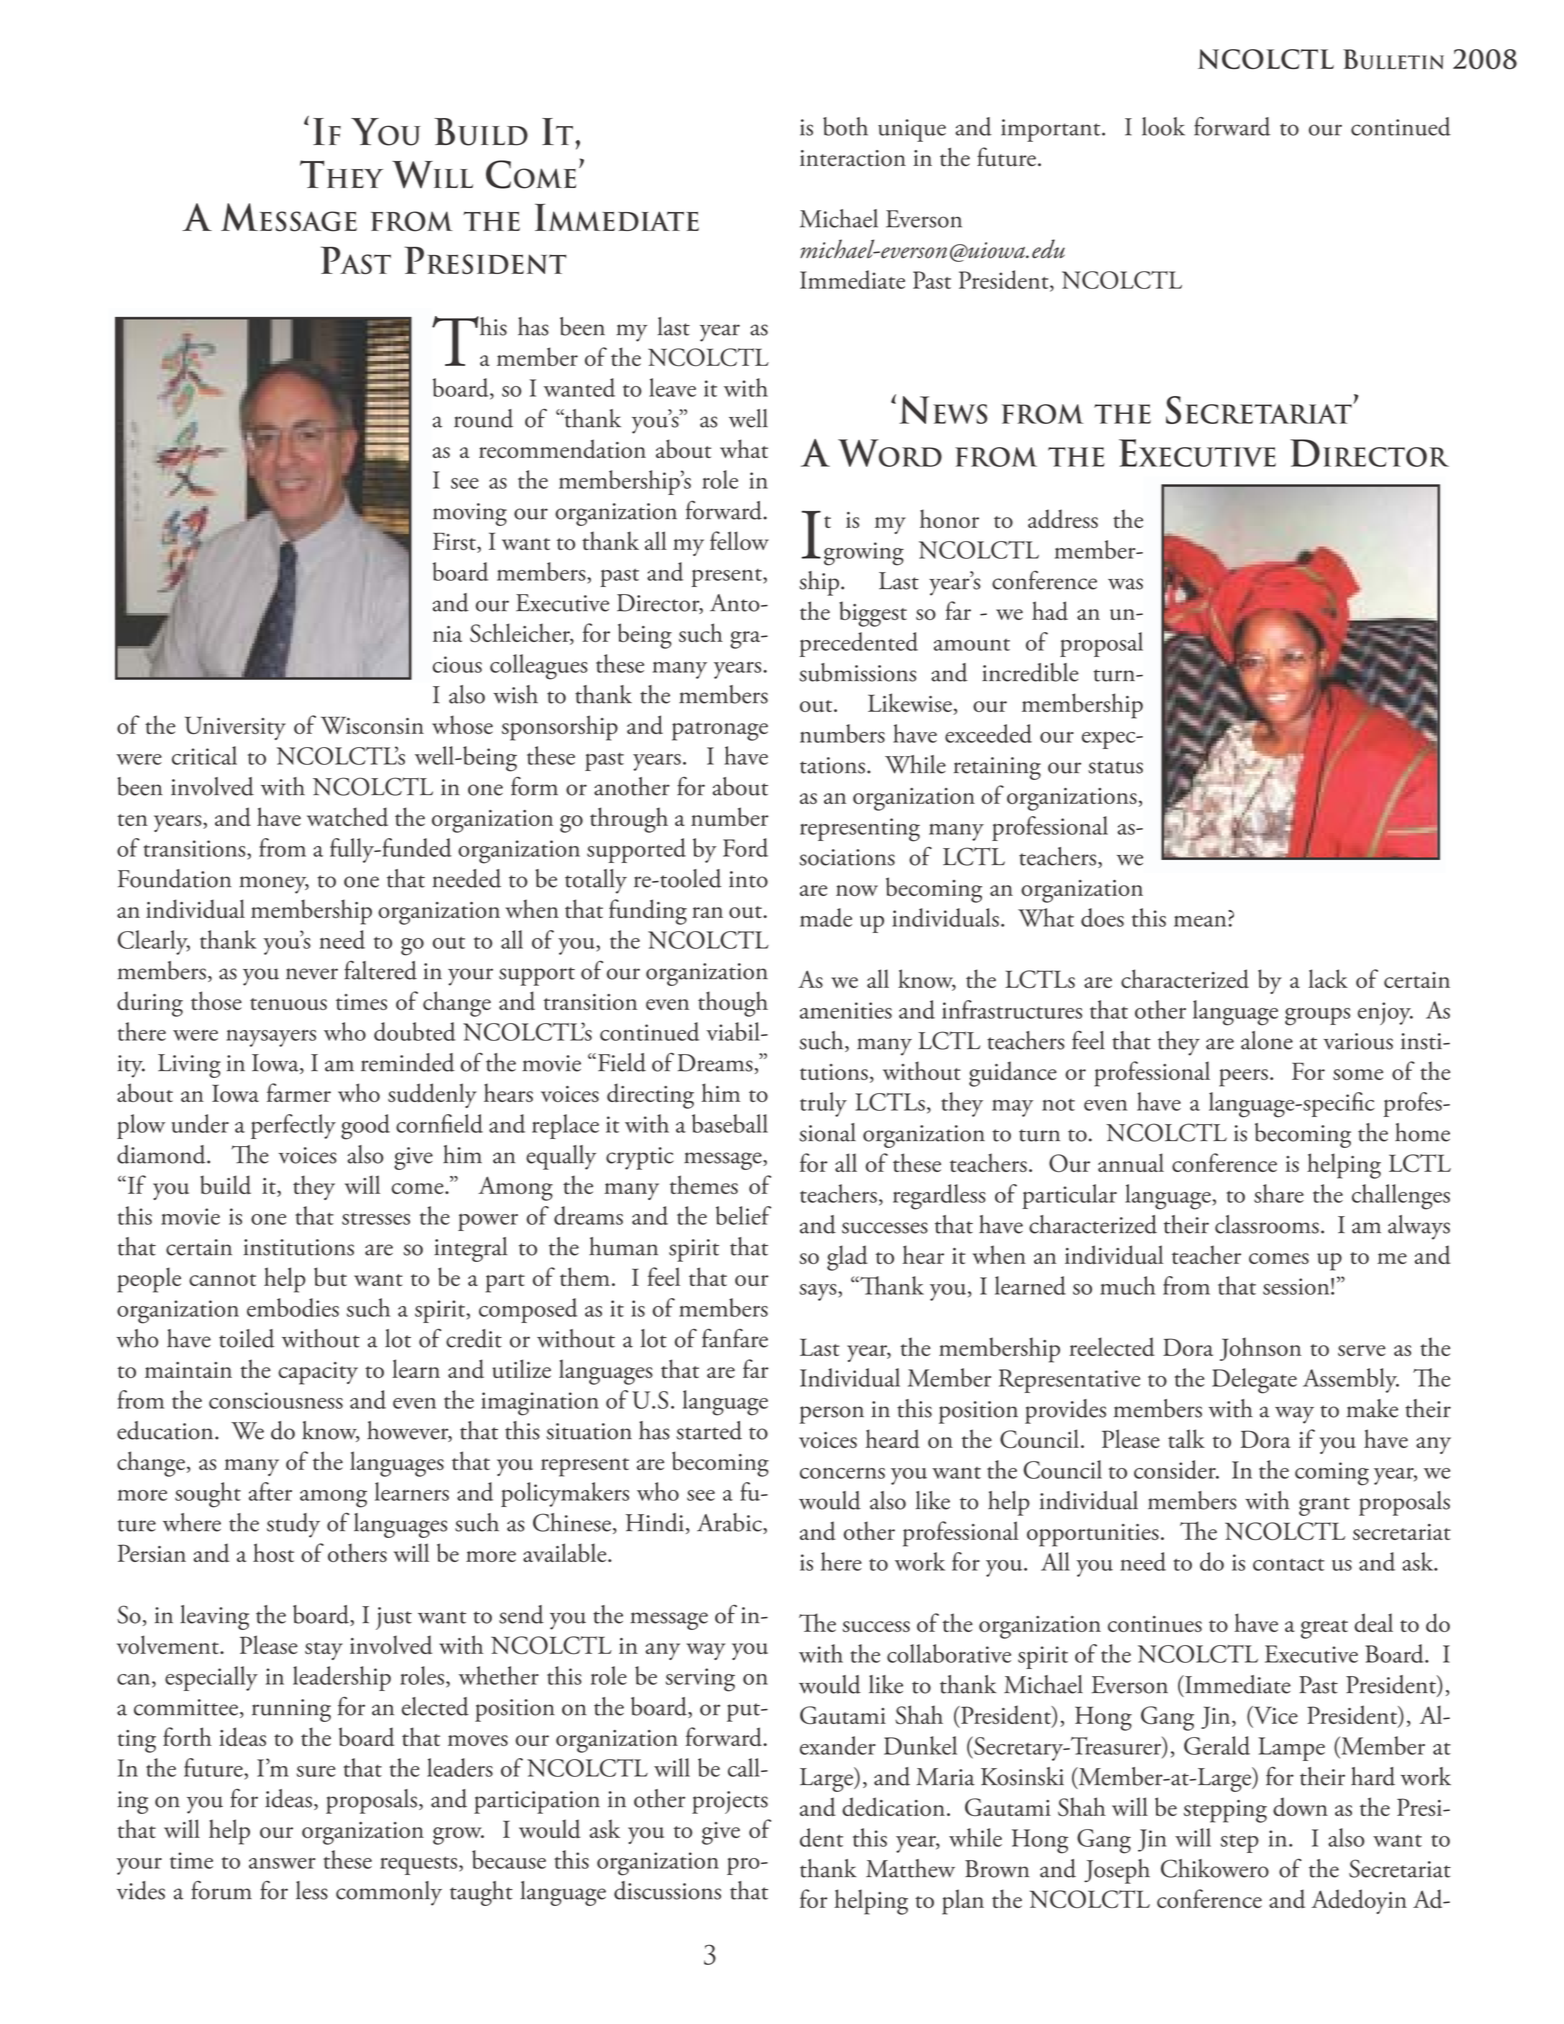 Image resolution: width=1564 pixels, height=2024 pixels. What do you see at coordinates (853, 158) in the screenshot?
I see `interaction` at bounding box center [853, 158].
